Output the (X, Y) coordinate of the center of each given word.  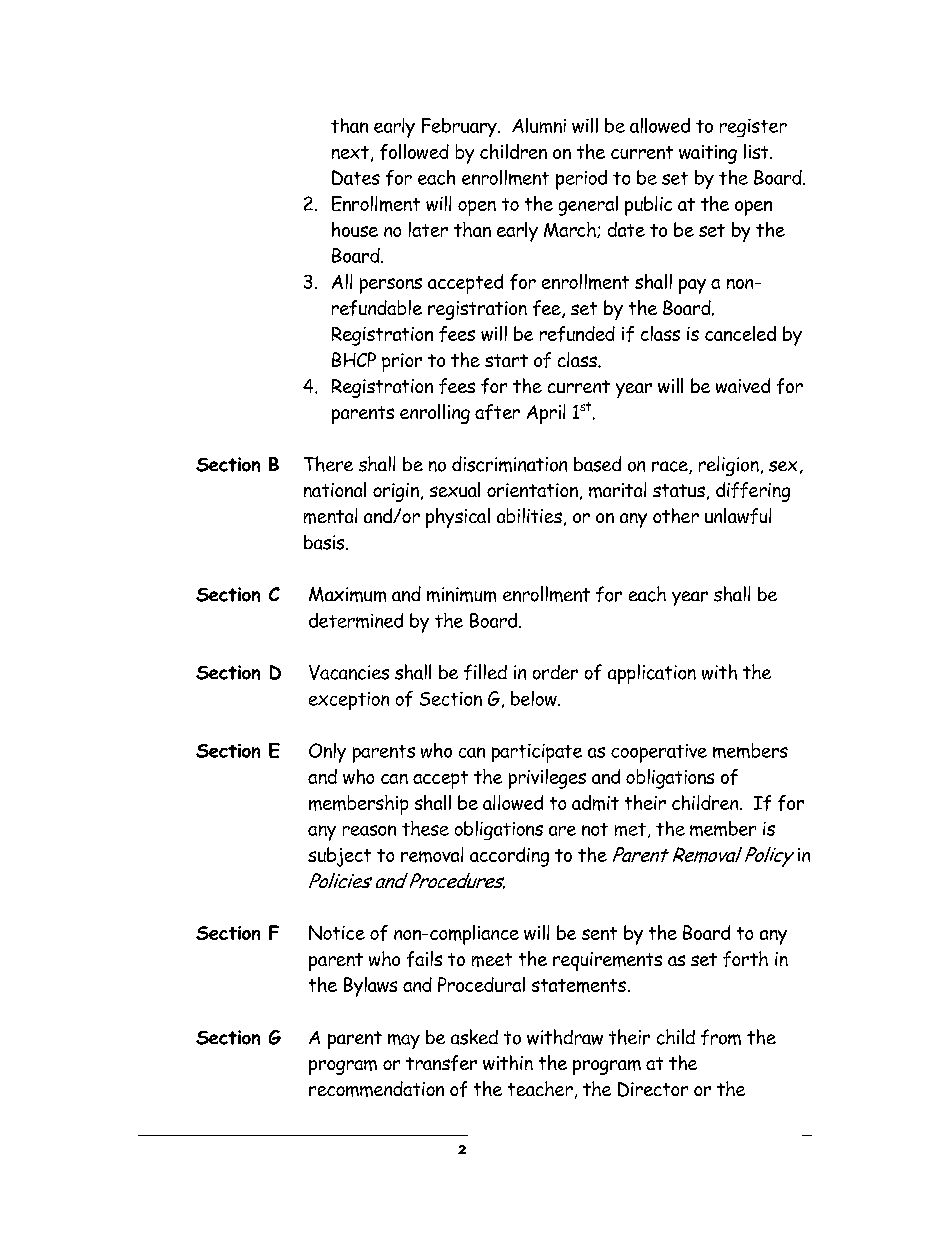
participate (537, 753)
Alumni (539, 125)
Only (327, 753)
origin (396, 492)
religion (729, 466)
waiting (708, 154)
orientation (532, 490)
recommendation (376, 1089)
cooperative (659, 753)
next (350, 152)
